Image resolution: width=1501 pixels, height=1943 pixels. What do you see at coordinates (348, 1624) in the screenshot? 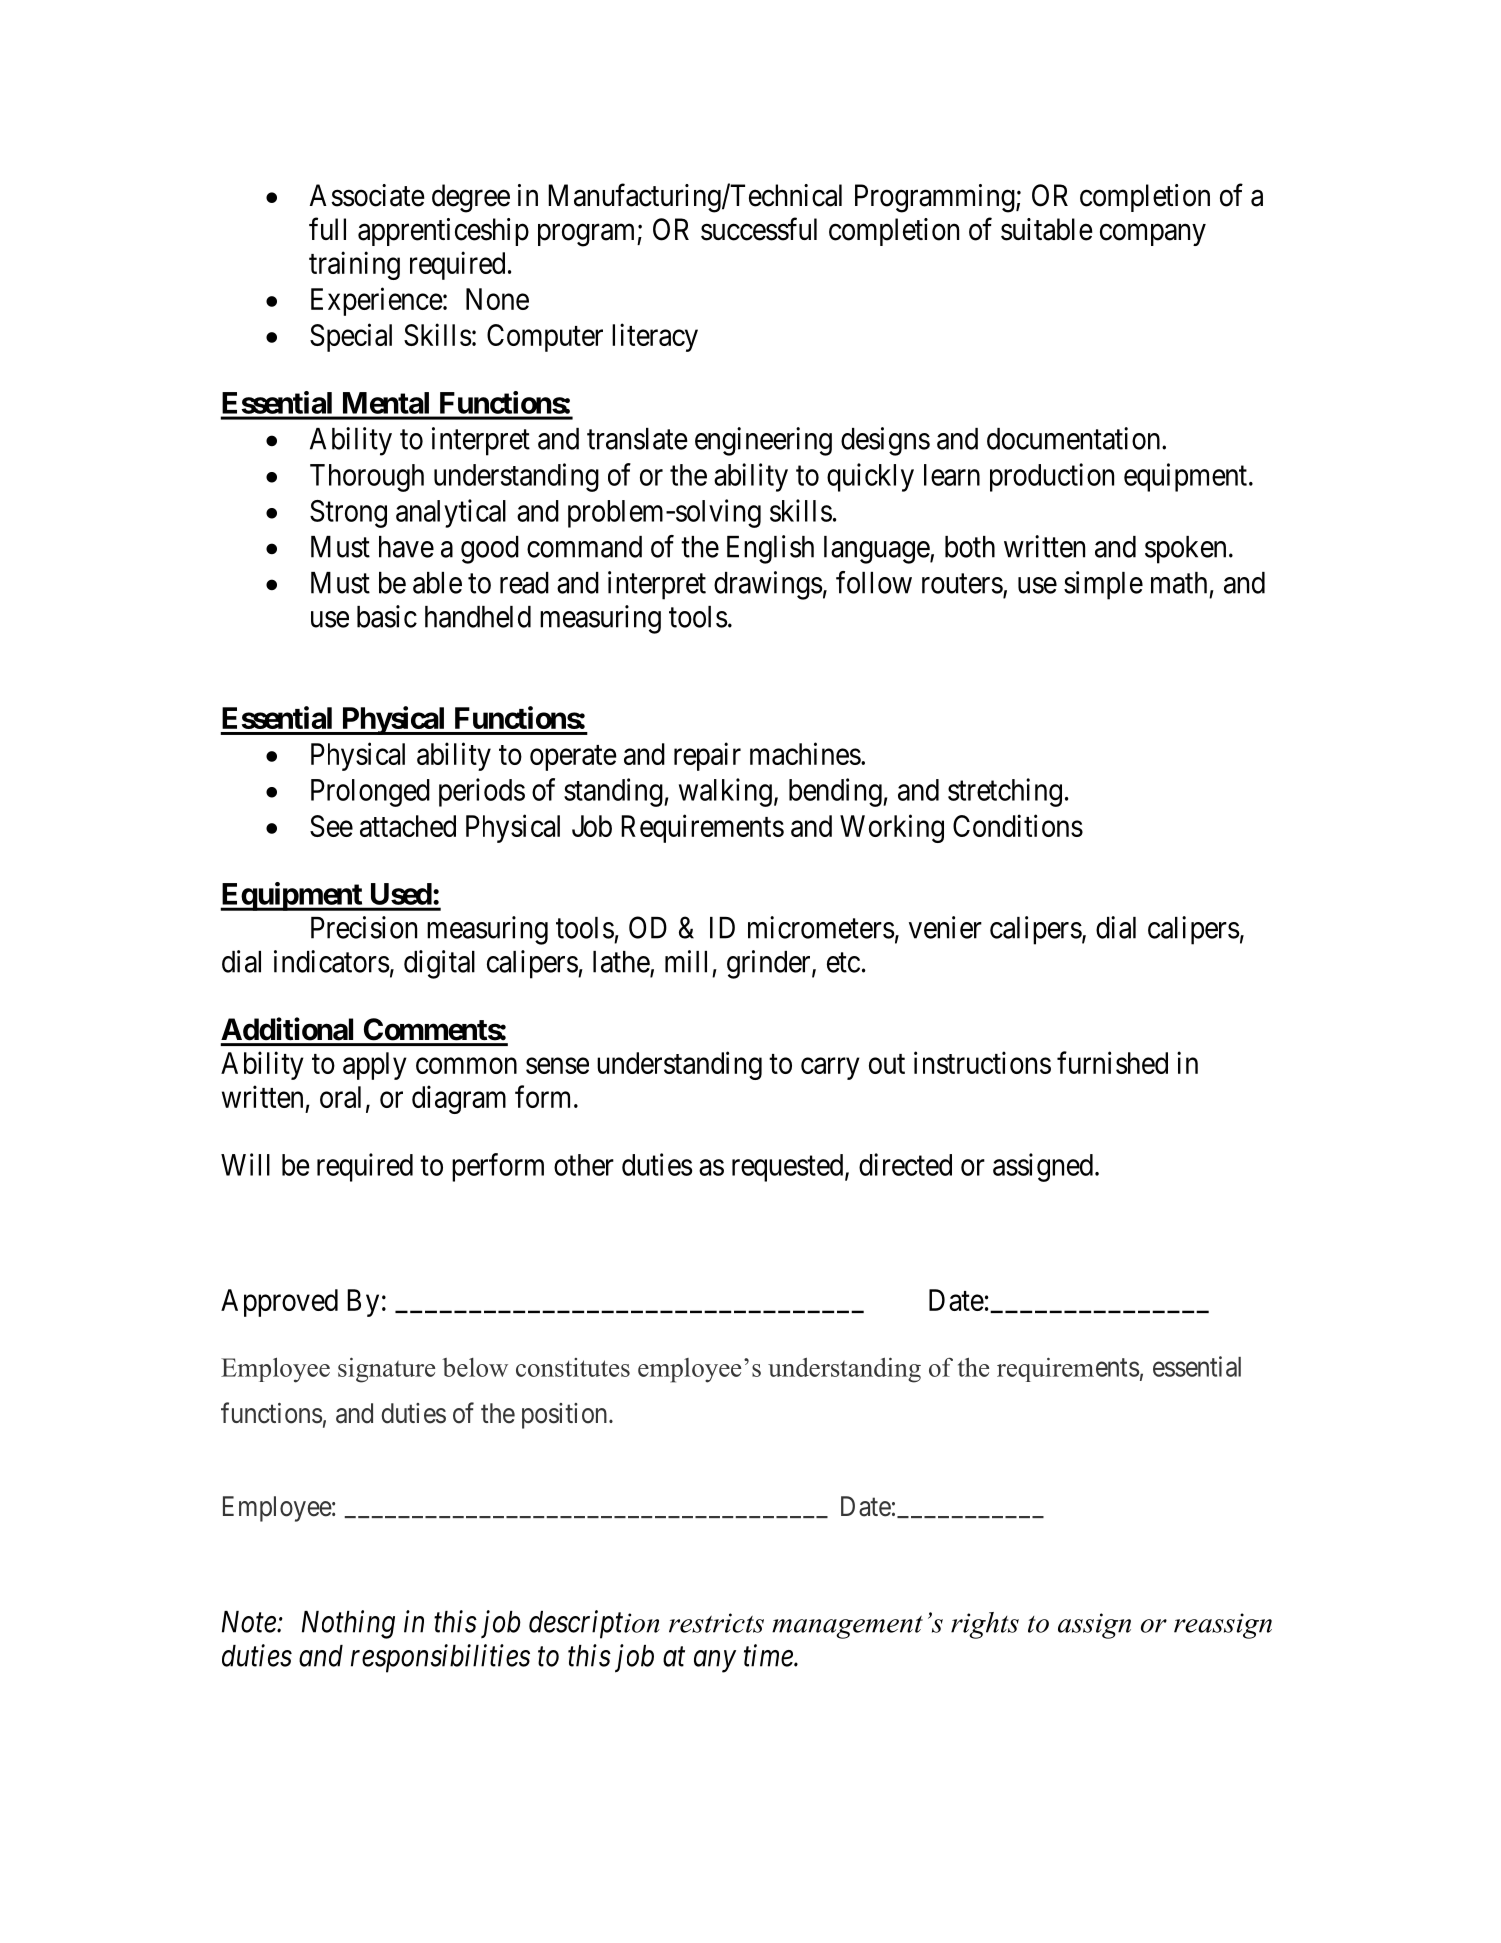
I see `Nothing` at bounding box center [348, 1624].
